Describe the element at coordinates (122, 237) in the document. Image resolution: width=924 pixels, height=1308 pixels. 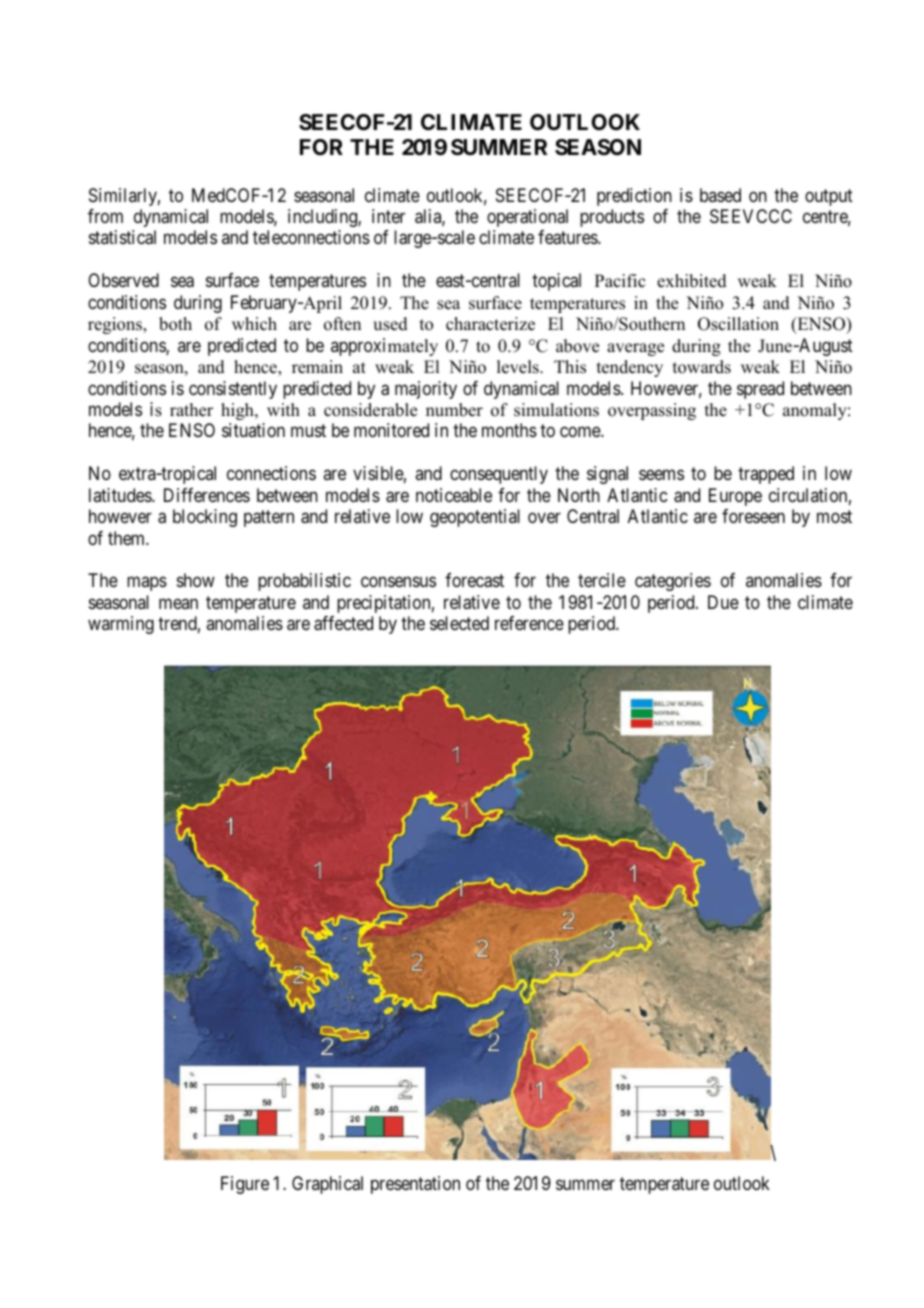
I see `statistical` at that location.
